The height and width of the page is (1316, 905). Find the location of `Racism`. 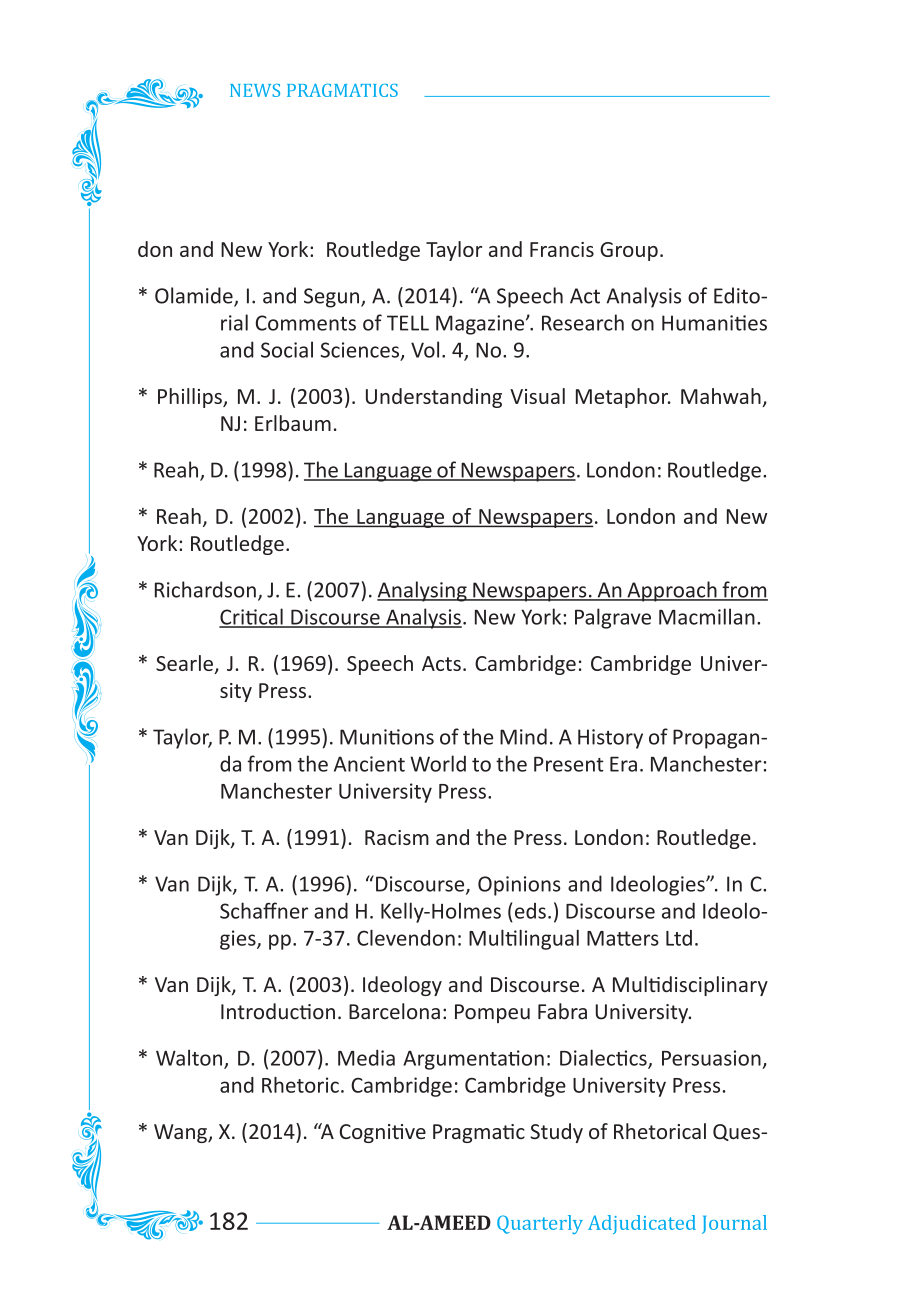

Racism is located at coordinates (397, 837).
